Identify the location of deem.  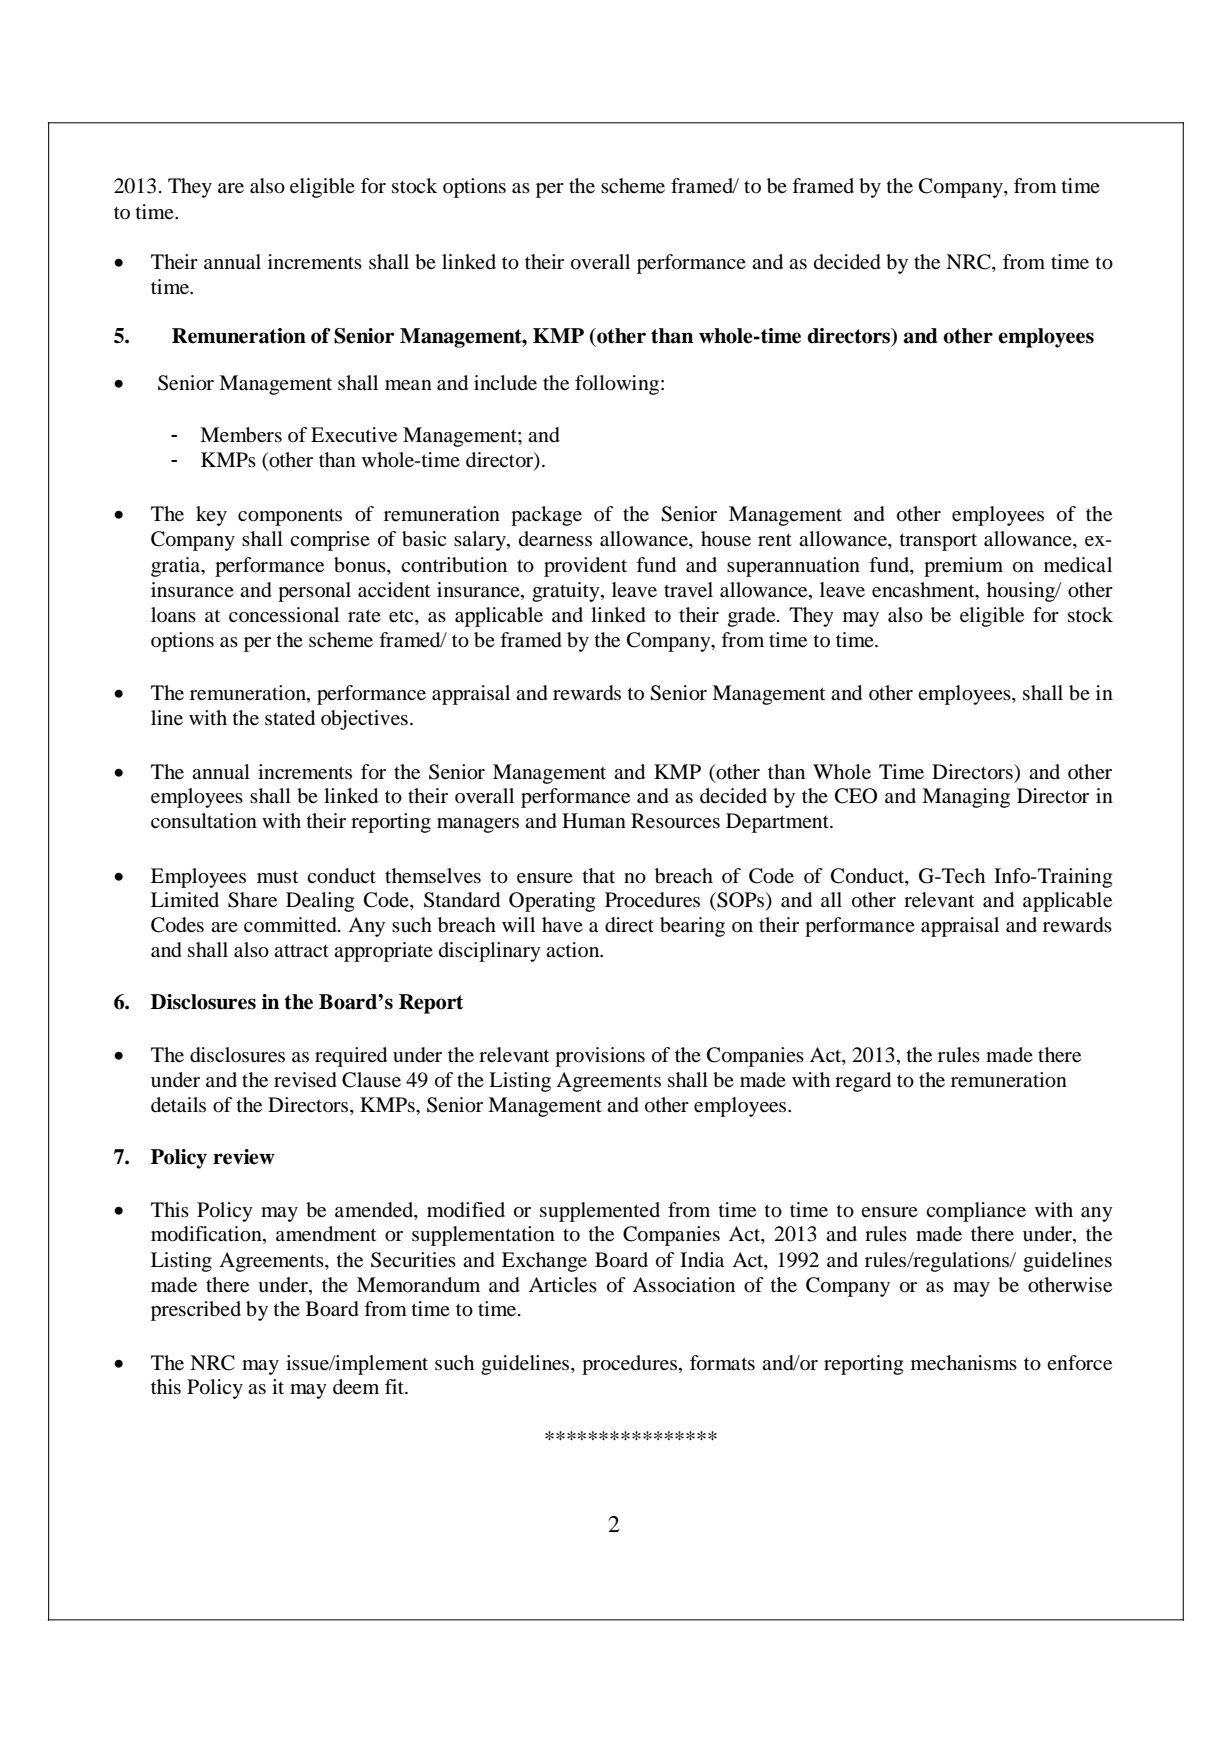
(356, 1387).
